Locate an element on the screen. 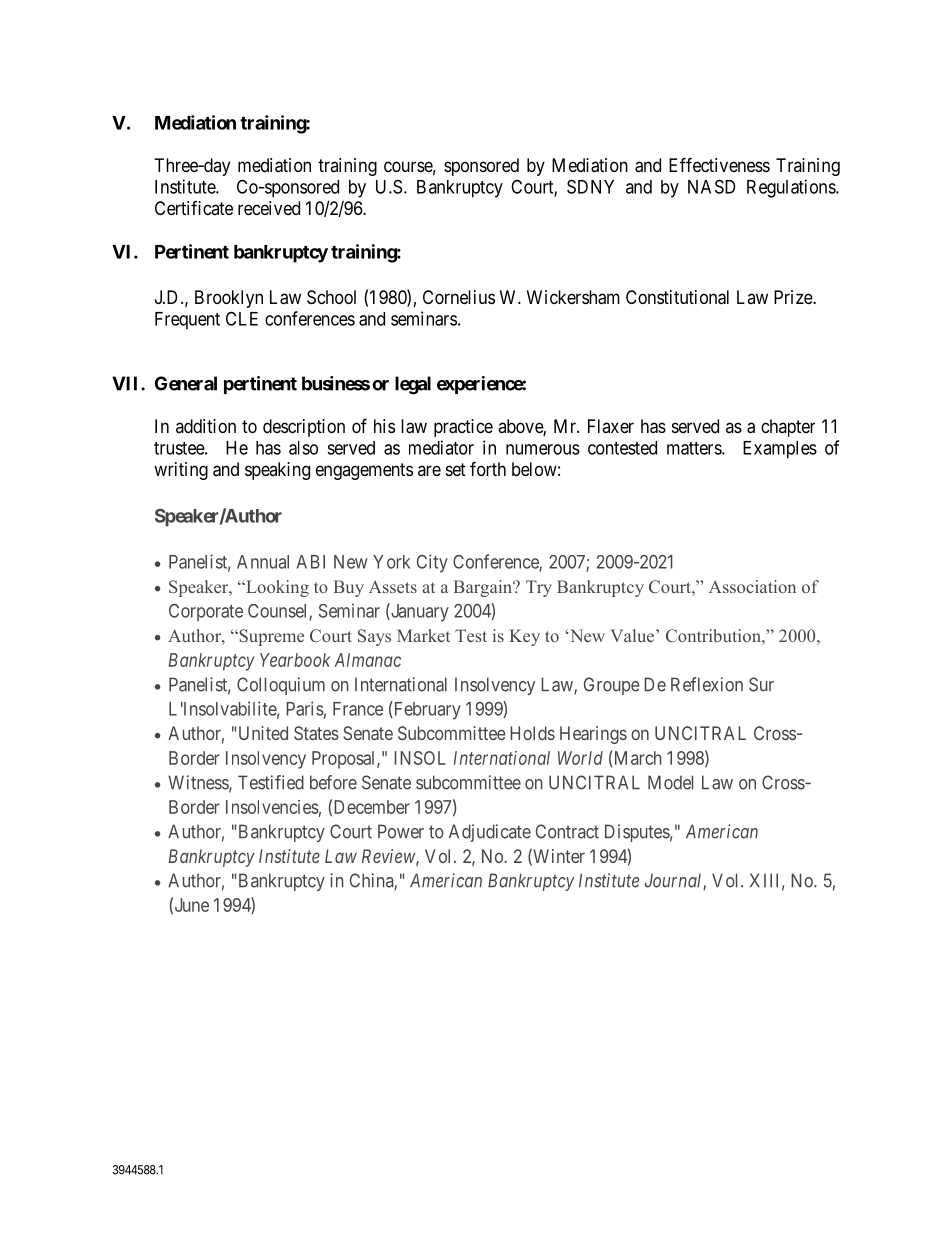 The width and height of the screenshot is (952, 1233). Effectiveness is located at coordinates (719, 164).
